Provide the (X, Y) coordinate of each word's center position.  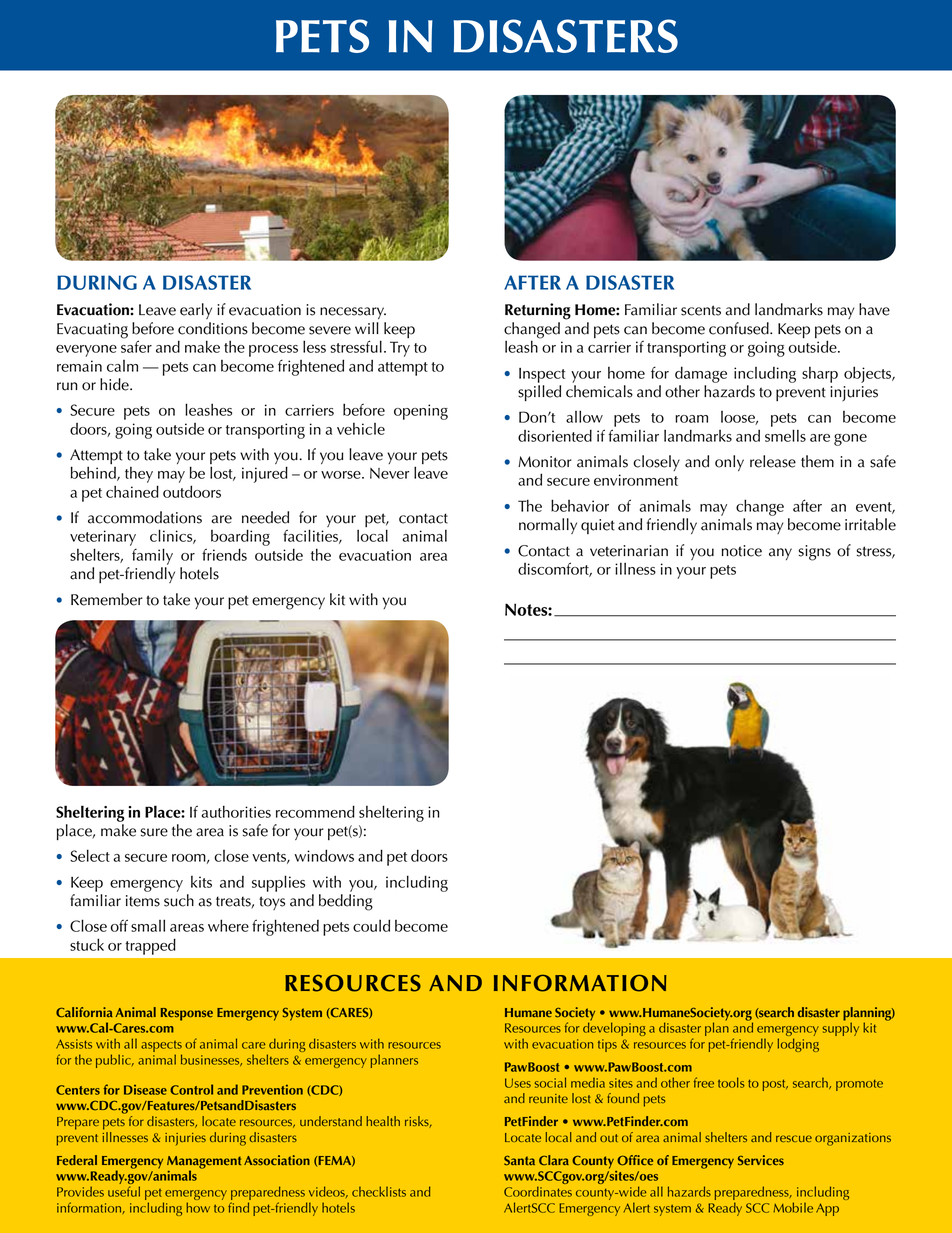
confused (740, 328)
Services (761, 1160)
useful (124, 1191)
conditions (213, 328)
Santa (519, 1160)
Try (400, 349)
